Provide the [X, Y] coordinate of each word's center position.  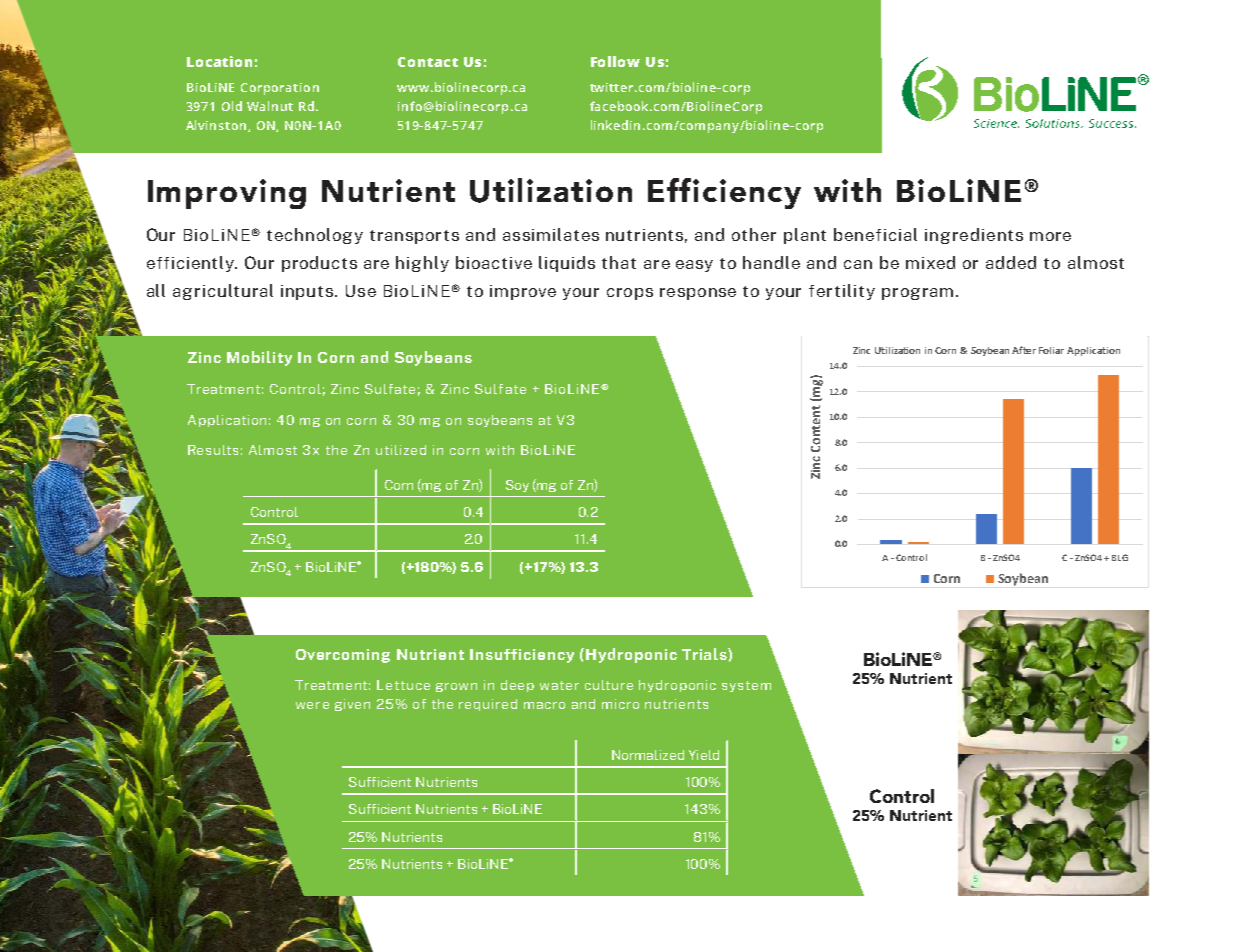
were [312, 705]
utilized [401, 450]
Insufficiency [522, 656]
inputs [308, 292]
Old [232, 106]
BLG [1120, 557]
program [917, 294]
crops [630, 294]
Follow [615, 61]
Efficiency [724, 193]
